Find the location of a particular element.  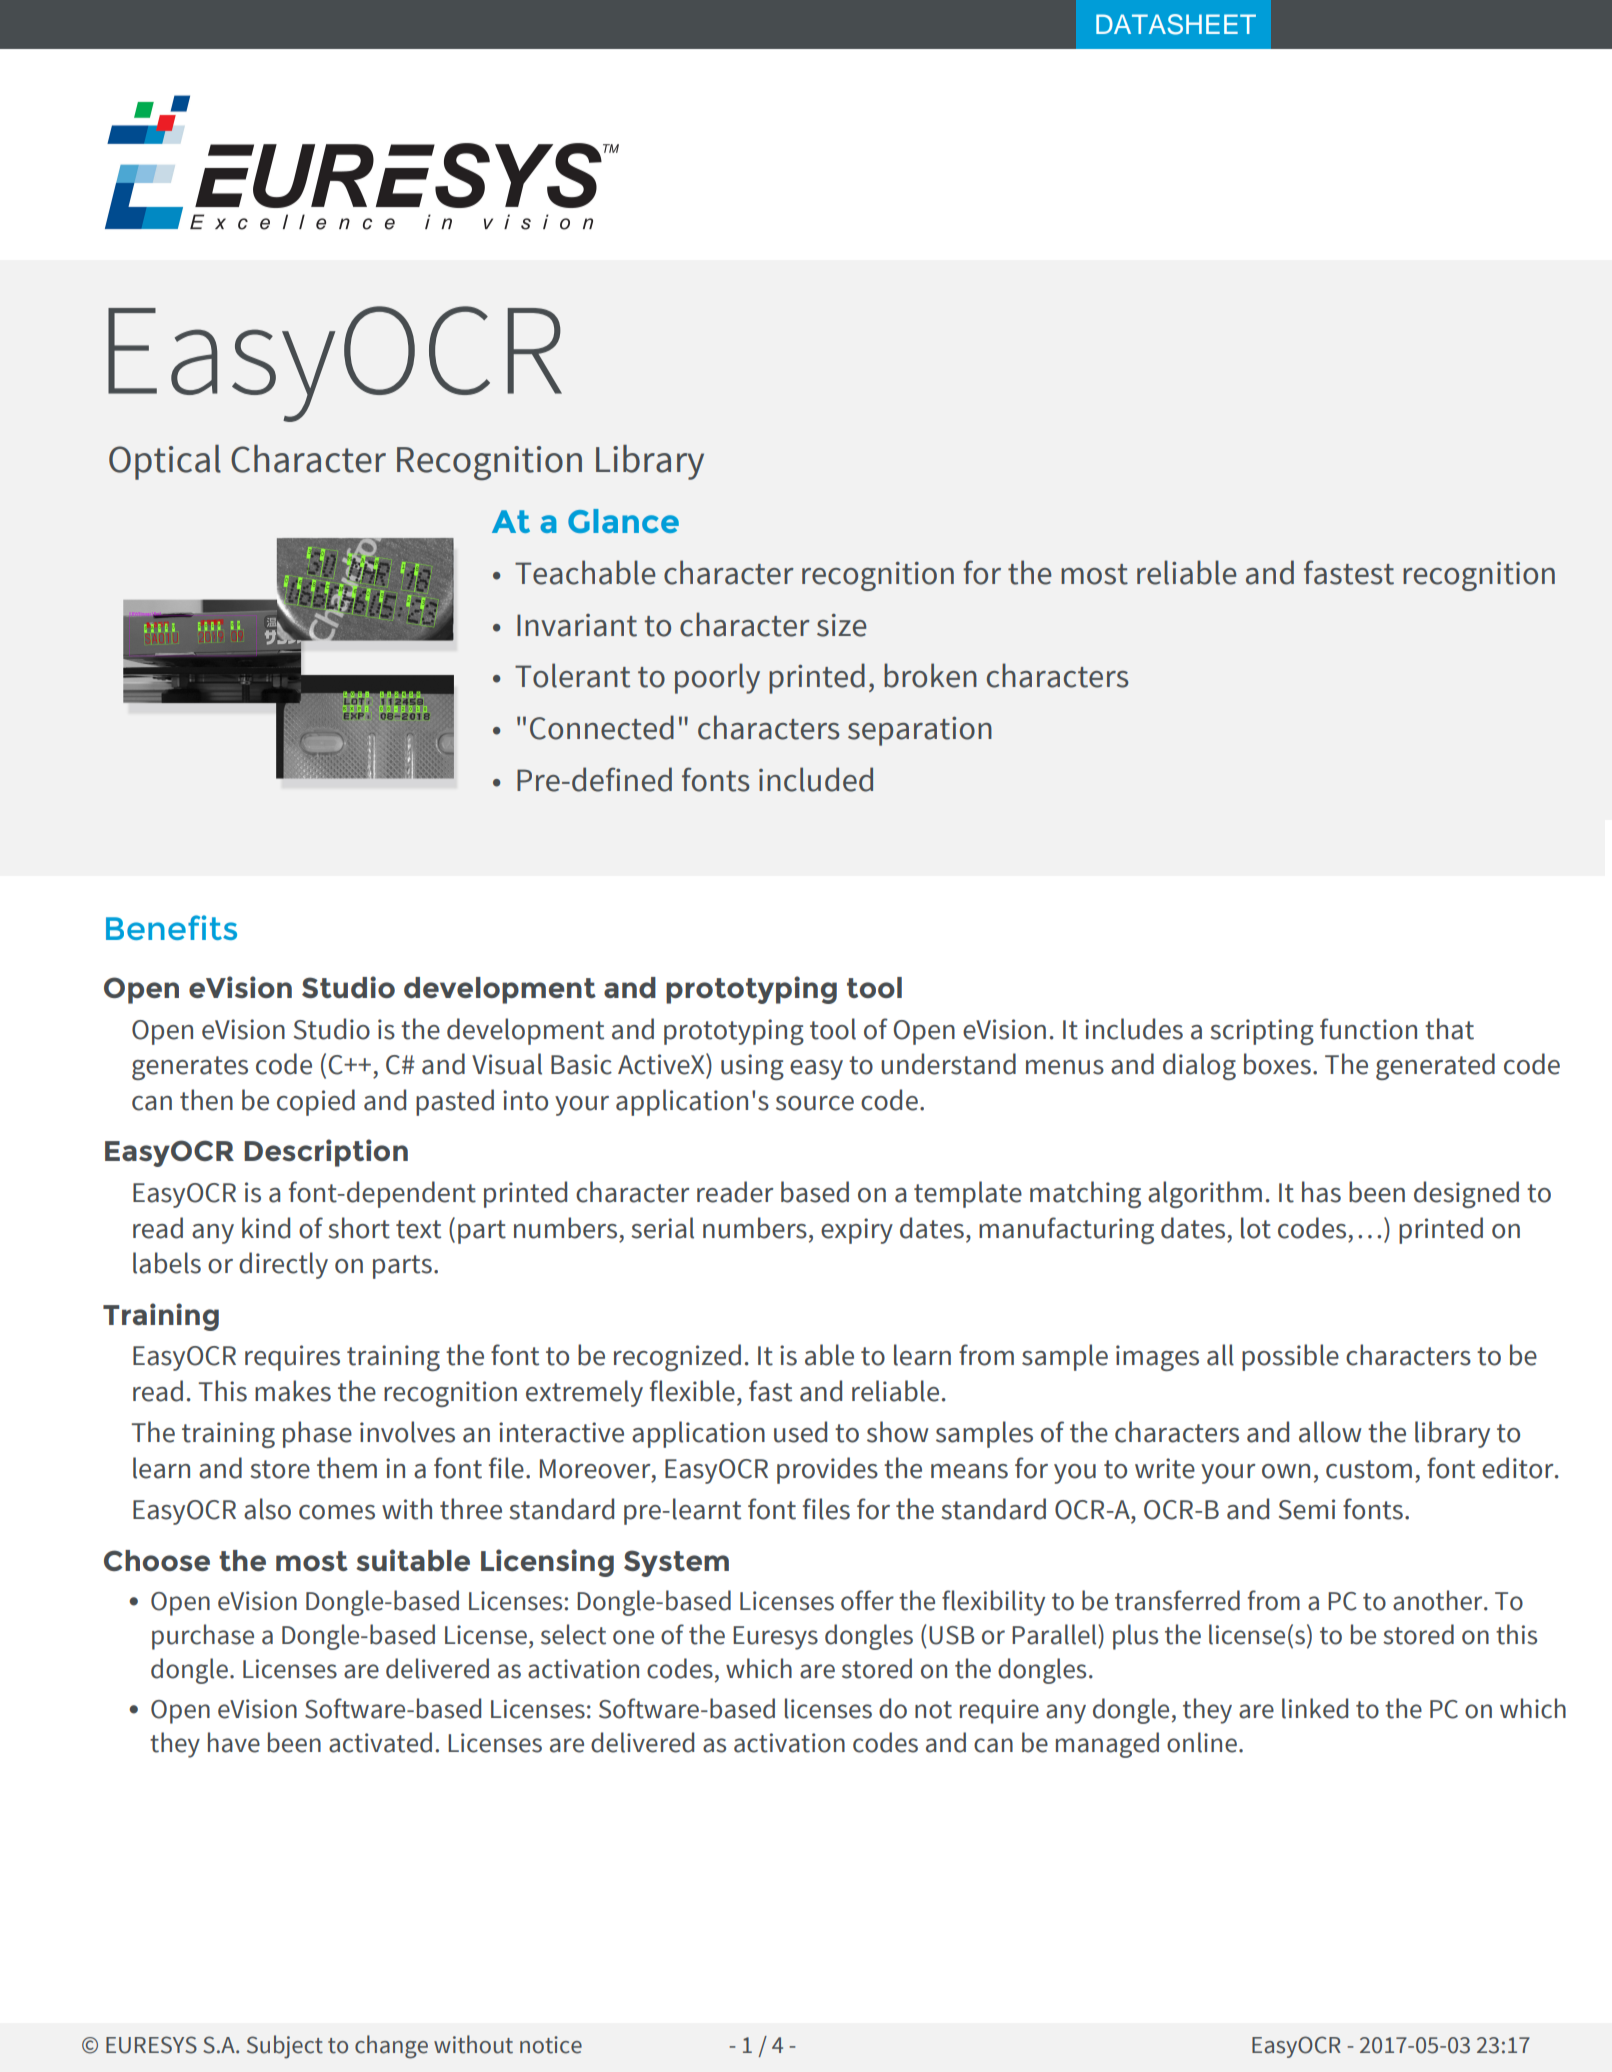

lot is located at coordinates (1256, 1228).
